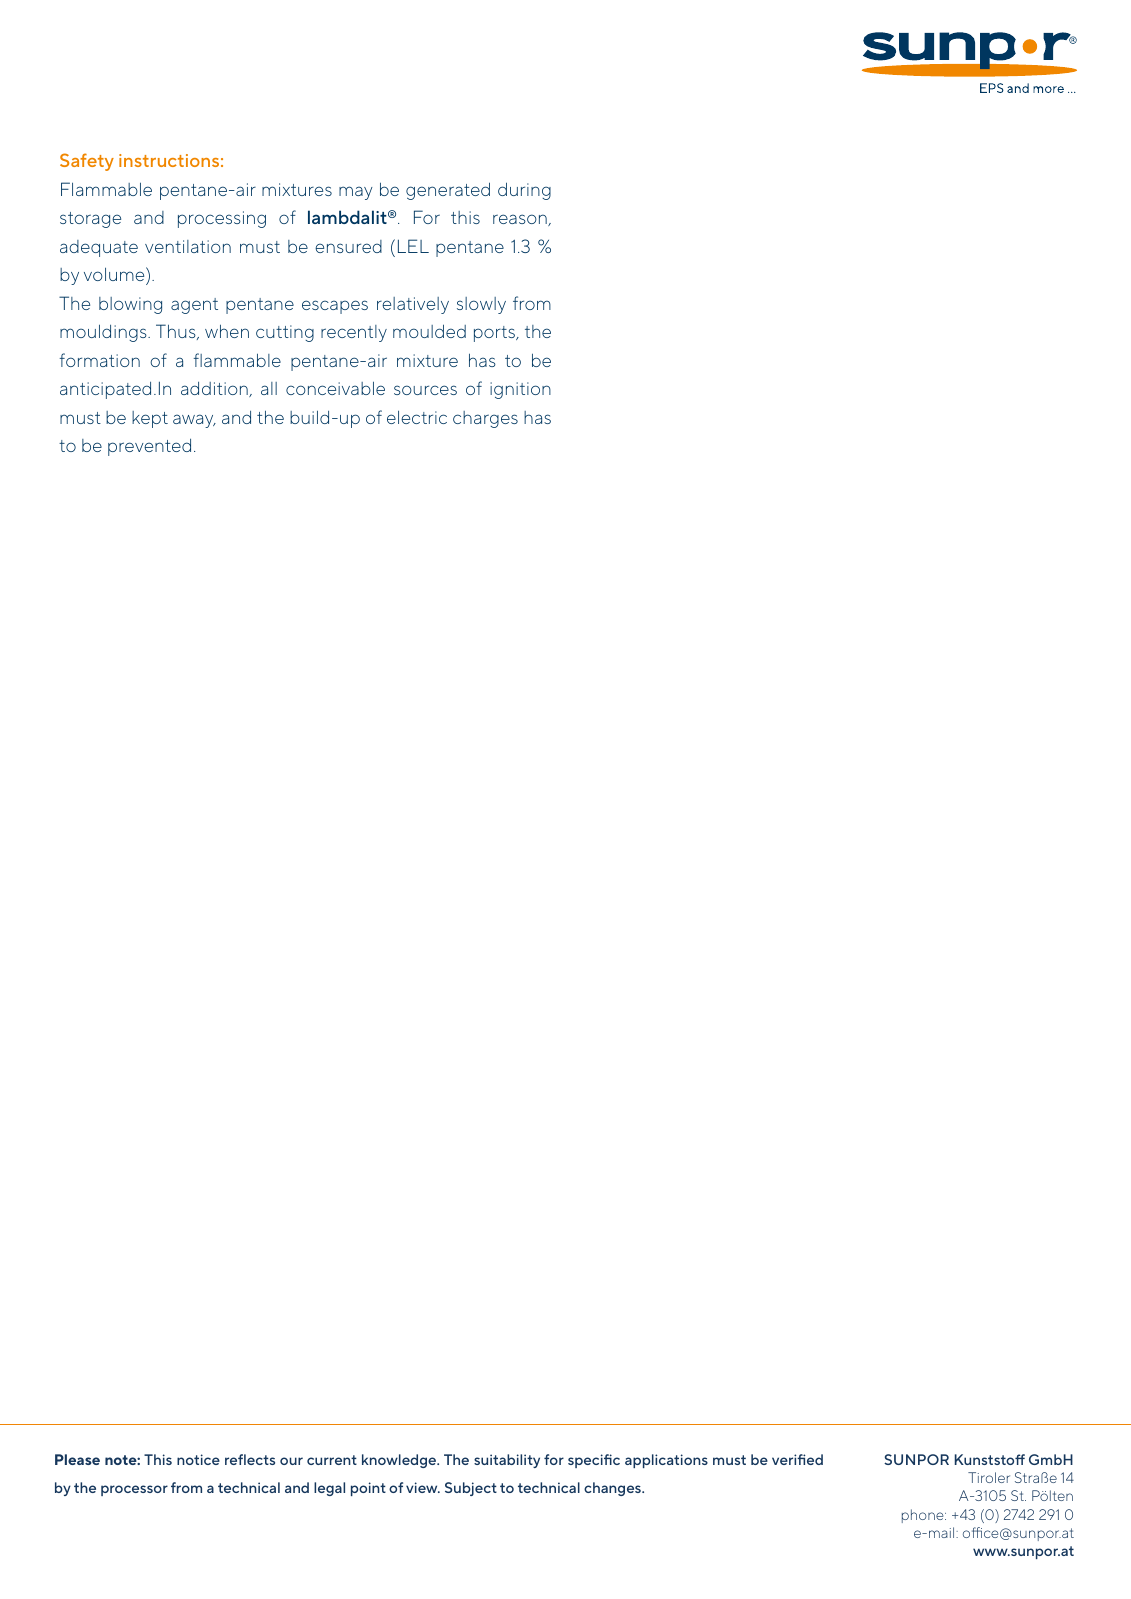  I want to click on prevented, so click(149, 447).
